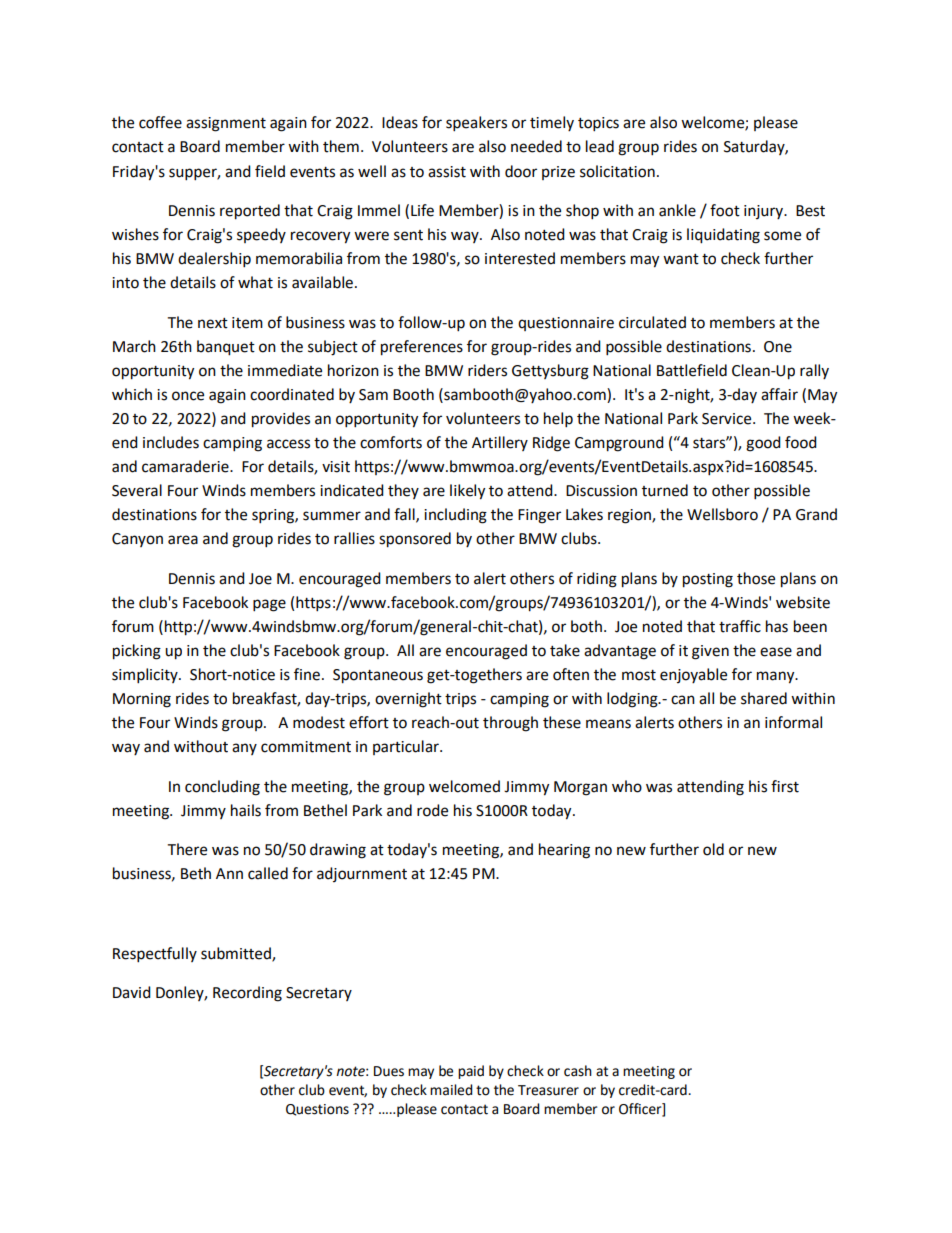  I want to click on rode, so click(432, 810).
